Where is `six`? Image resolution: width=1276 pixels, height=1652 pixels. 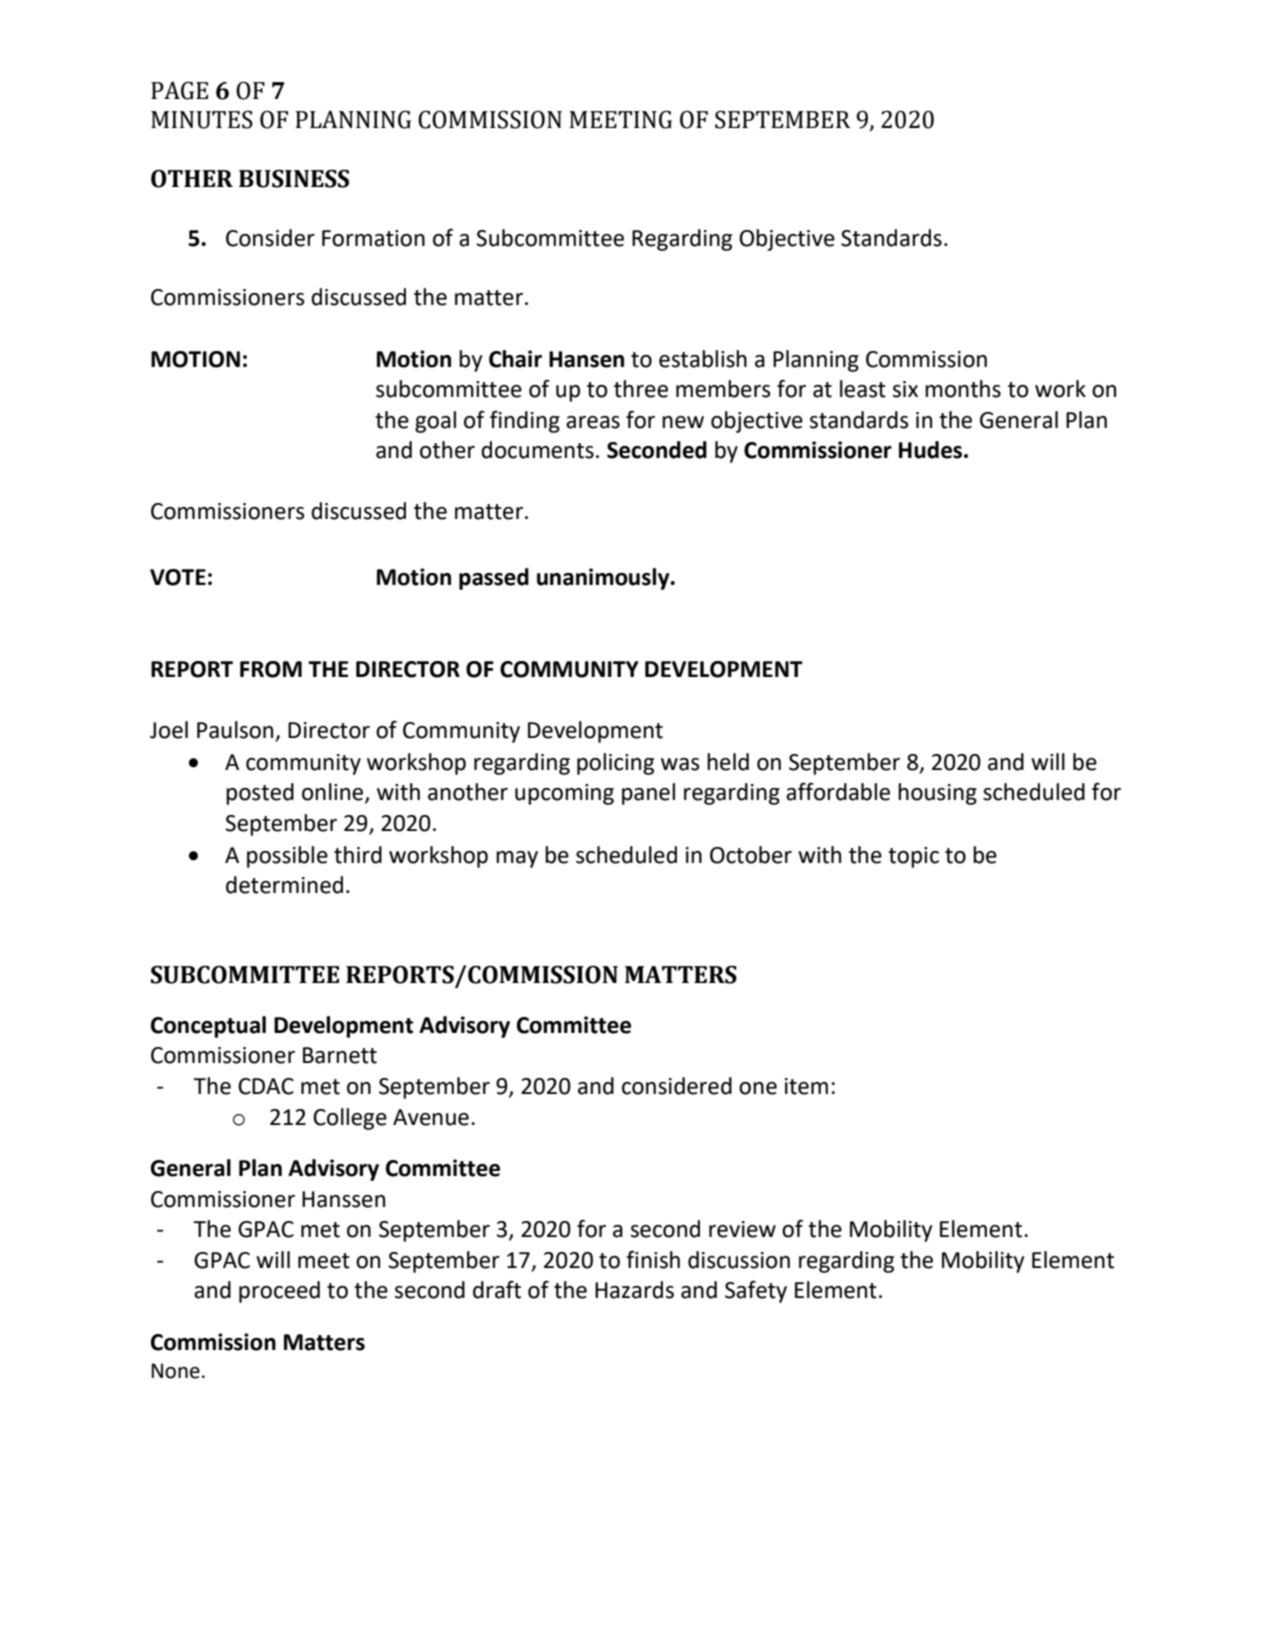 six is located at coordinates (905, 389).
